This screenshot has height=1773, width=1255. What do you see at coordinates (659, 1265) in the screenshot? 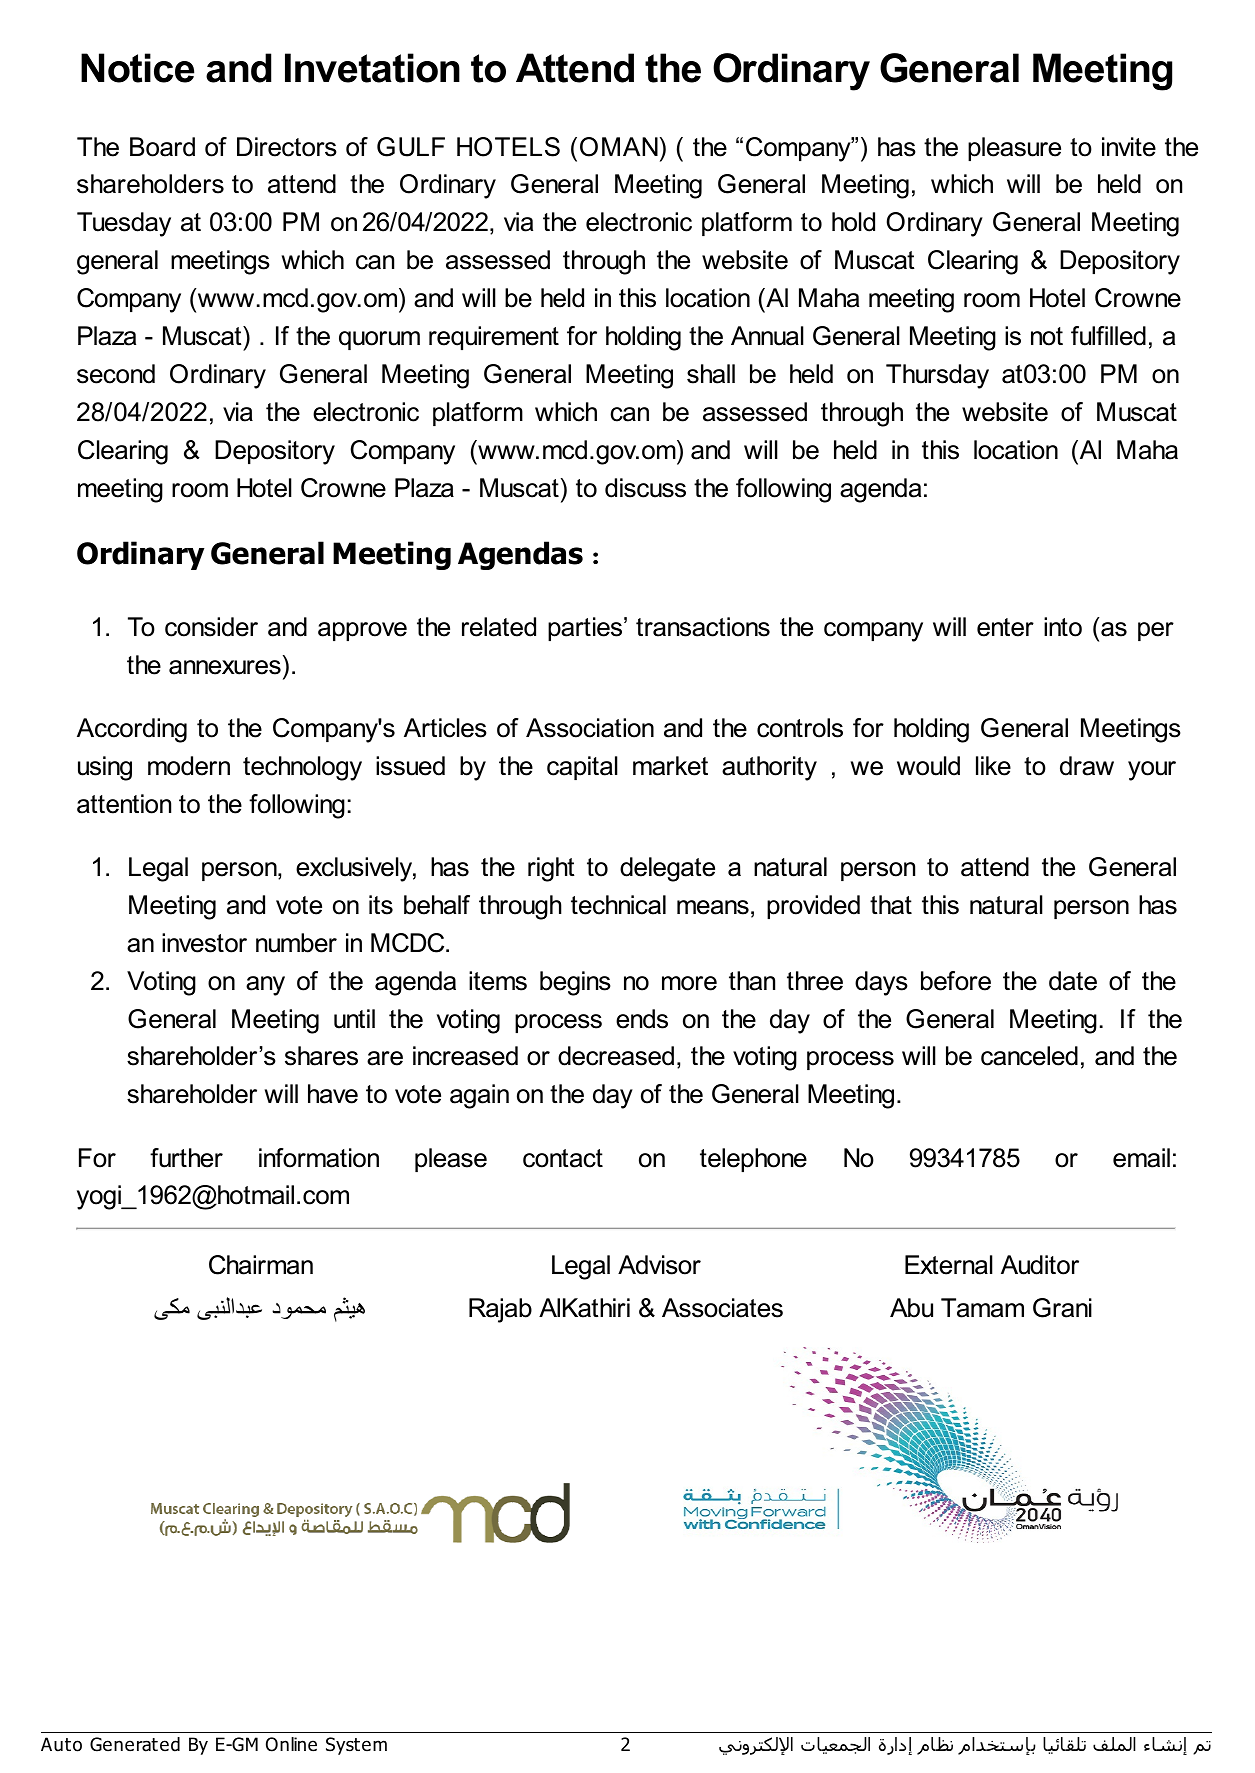
I see `Advisor` at bounding box center [659, 1265].
